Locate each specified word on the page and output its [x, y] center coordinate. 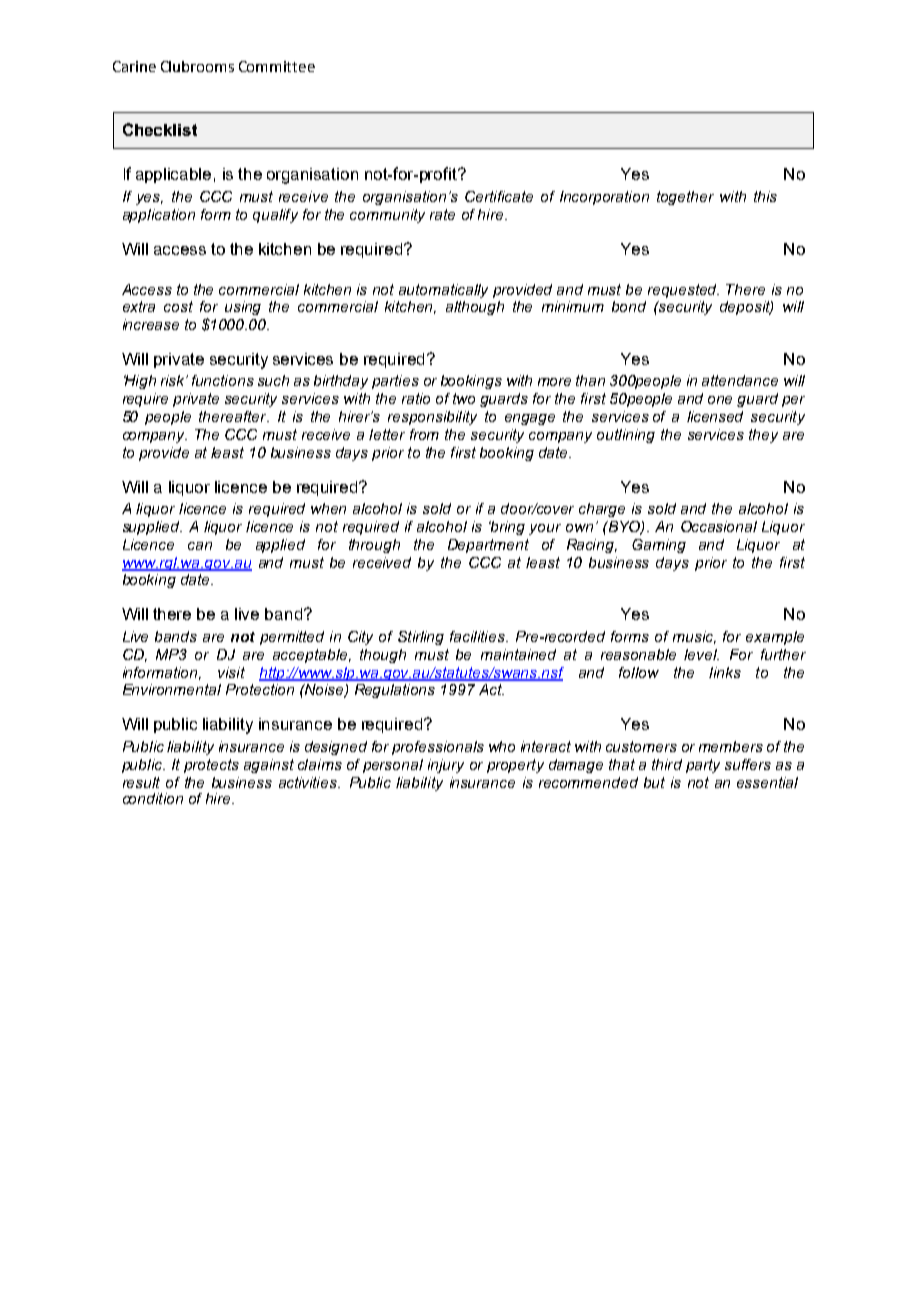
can [200, 546]
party [703, 766]
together [685, 198]
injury [446, 766]
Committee [277, 66]
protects [211, 766]
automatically [443, 291]
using [243, 308]
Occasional [719, 526]
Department [488, 546]
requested [683, 291]
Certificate [499, 196]
